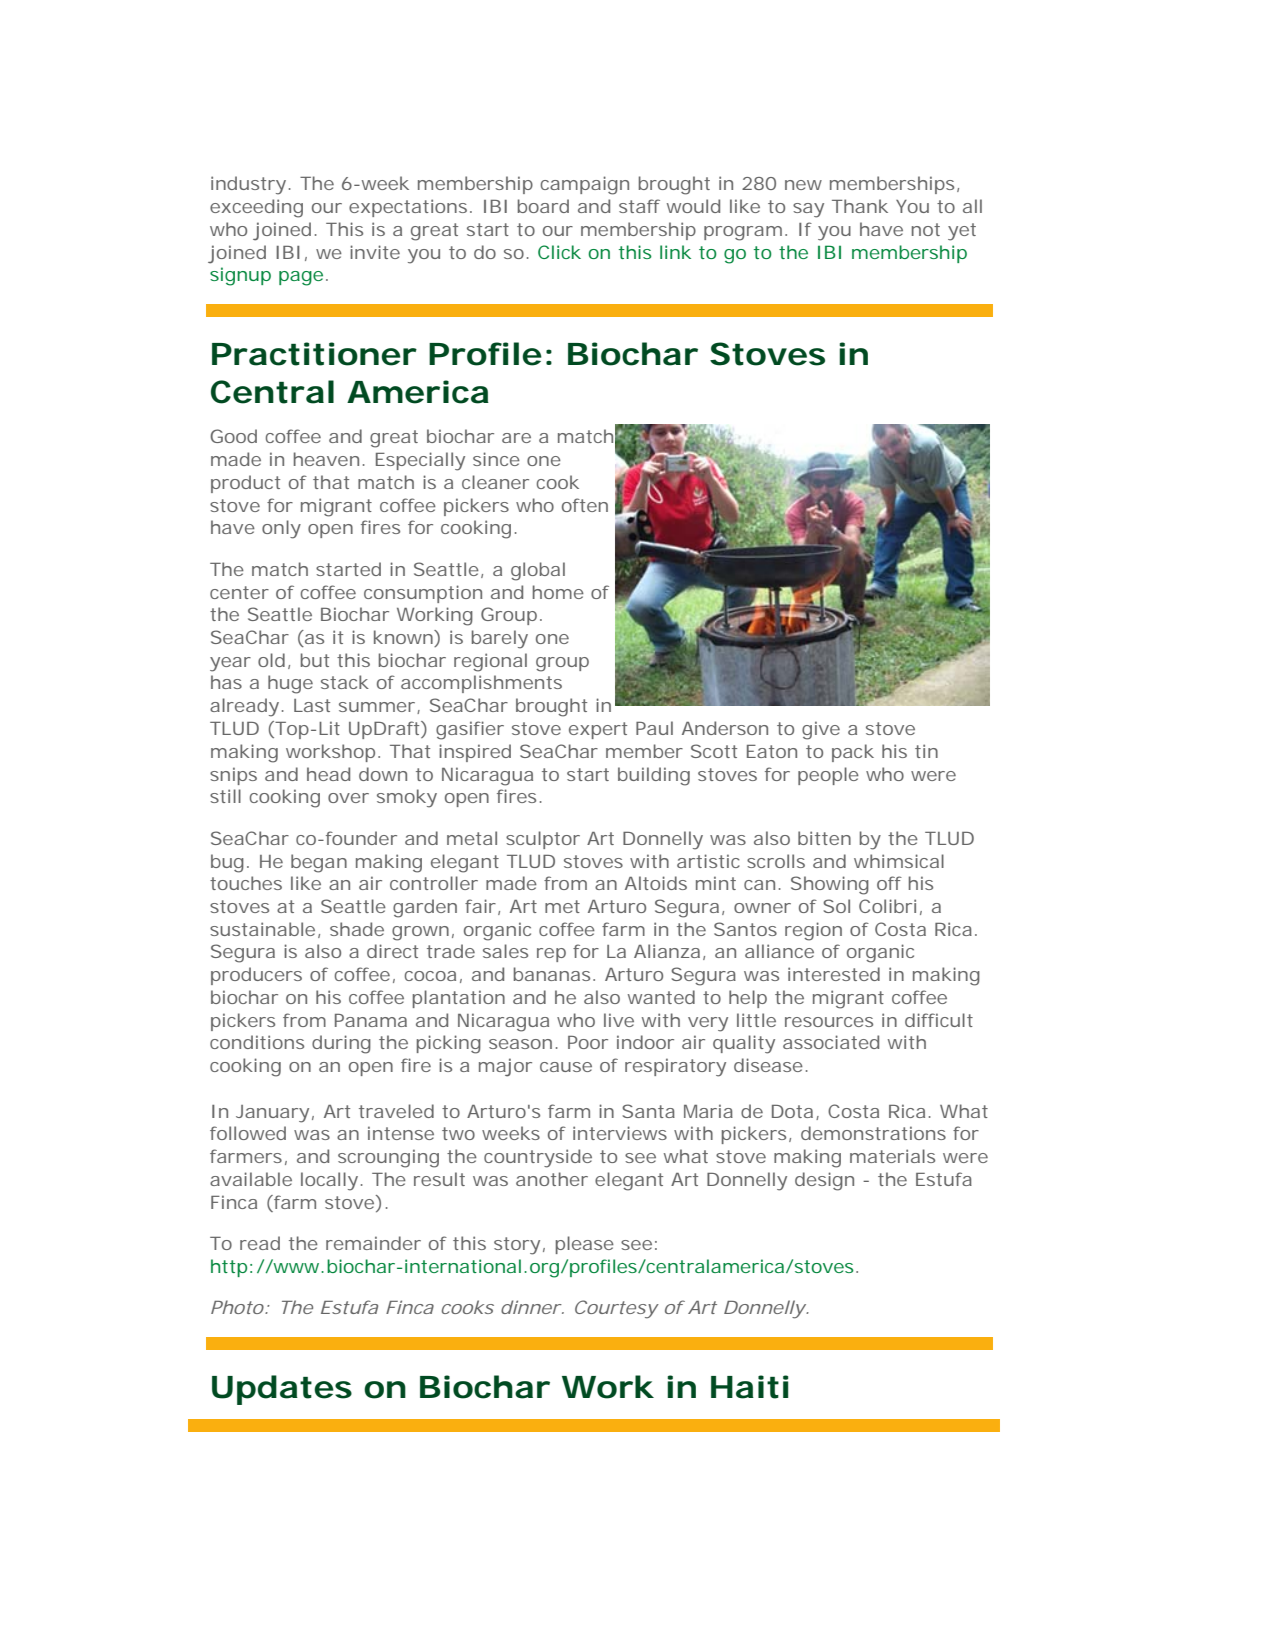 The width and height of the screenshot is (1273, 1647). What do you see at coordinates (256, 208) in the screenshot?
I see `exceeding` at bounding box center [256, 208].
